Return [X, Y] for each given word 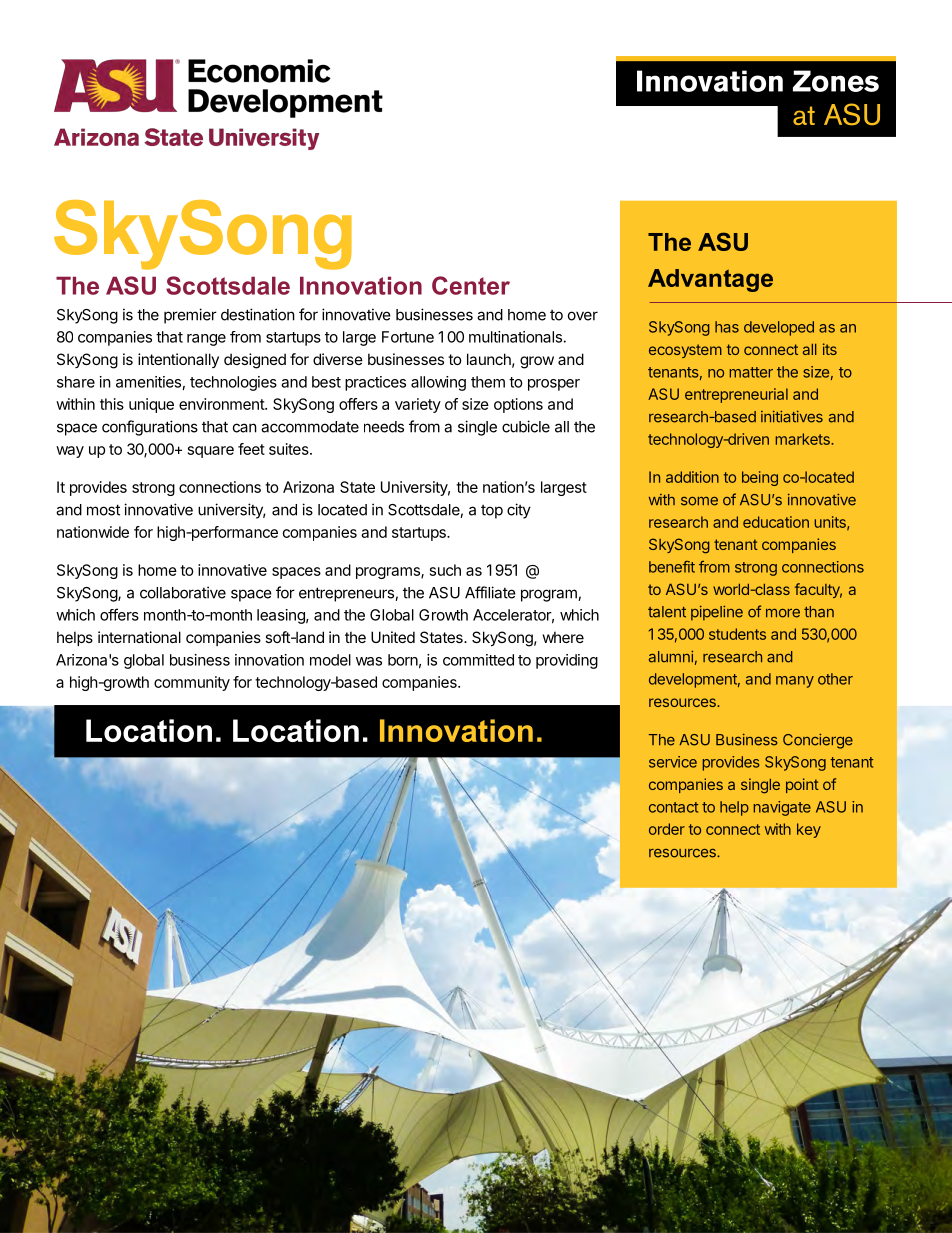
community [192, 683]
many [795, 682]
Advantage [710, 280]
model [330, 660]
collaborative [183, 592]
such [445, 570]
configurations [150, 428]
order [667, 829]
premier [190, 316]
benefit [672, 567]
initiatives [792, 417]
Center [471, 285]
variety [418, 405]
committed [478, 660]
